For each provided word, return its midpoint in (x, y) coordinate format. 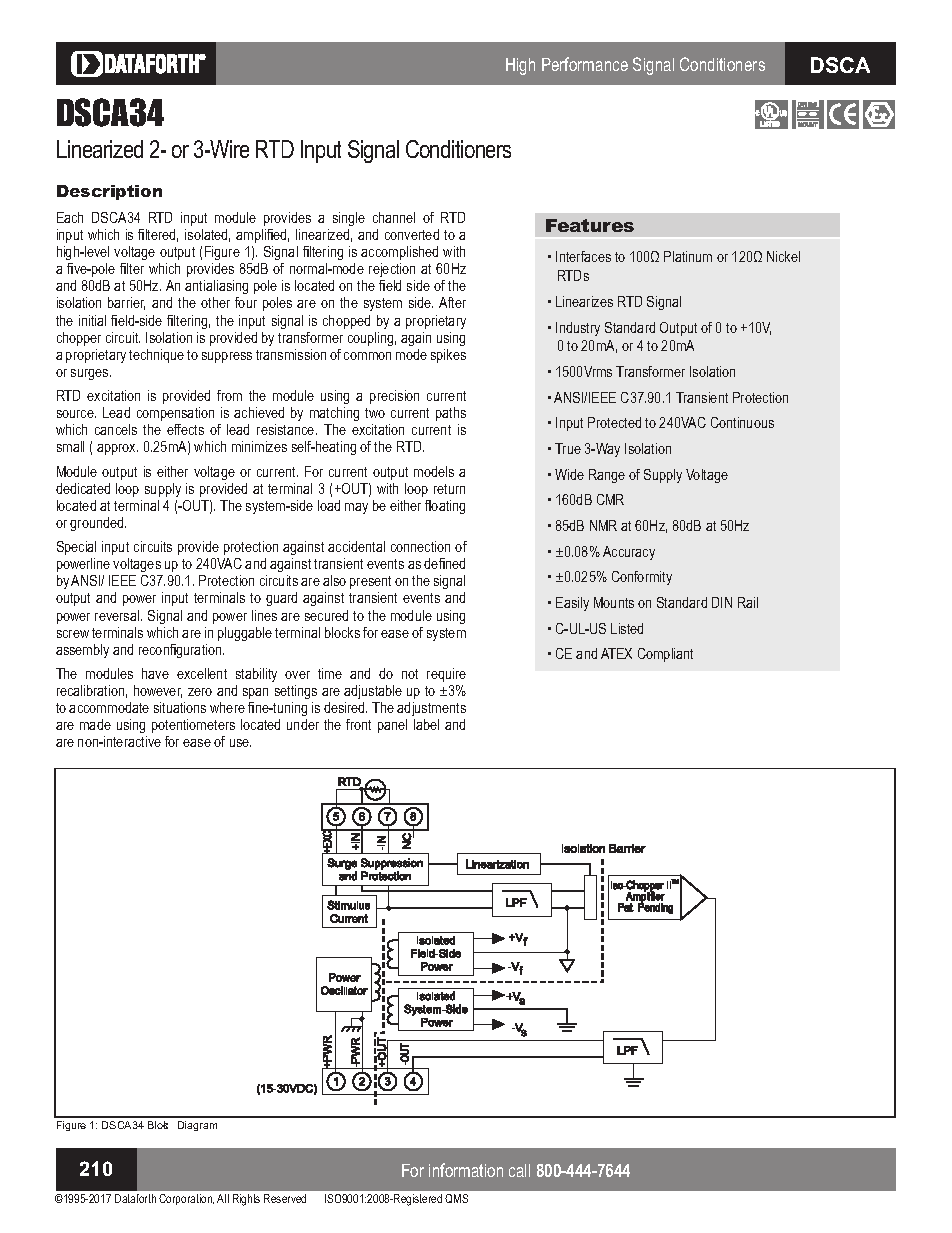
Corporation (186, 1199)
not (410, 674)
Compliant (665, 655)
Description (109, 192)
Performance (585, 64)
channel (394, 217)
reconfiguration (181, 651)
